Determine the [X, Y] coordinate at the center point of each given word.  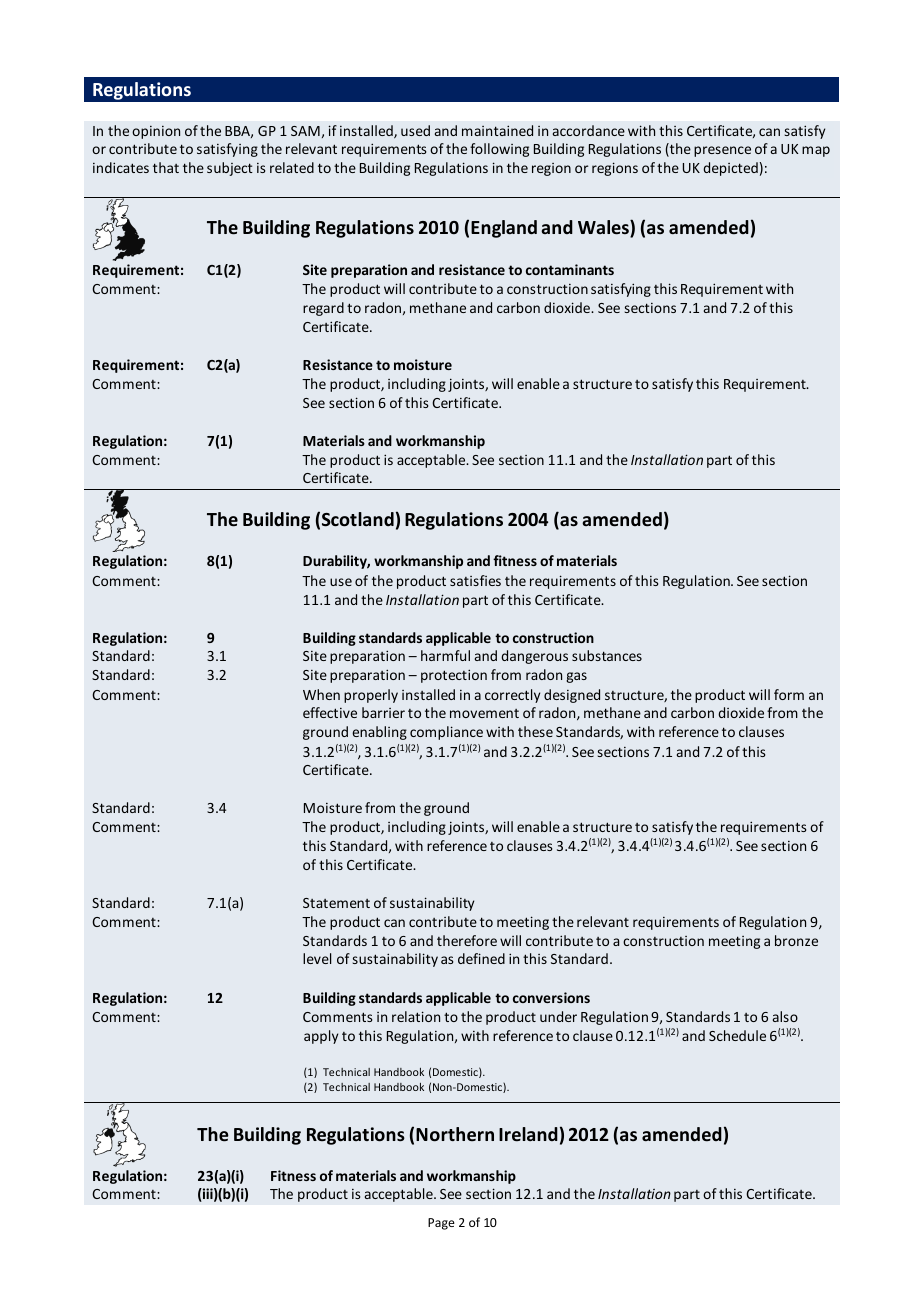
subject [230, 169]
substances [607, 655]
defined [481, 958]
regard [323, 309]
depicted [730, 169]
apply [321, 1037]
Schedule [737, 1035]
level [317, 958]
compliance [446, 733]
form [789, 694]
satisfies [475, 580]
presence [722, 151]
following [499, 150]
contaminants [570, 269]
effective [330, 712]
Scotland [358, 519]
